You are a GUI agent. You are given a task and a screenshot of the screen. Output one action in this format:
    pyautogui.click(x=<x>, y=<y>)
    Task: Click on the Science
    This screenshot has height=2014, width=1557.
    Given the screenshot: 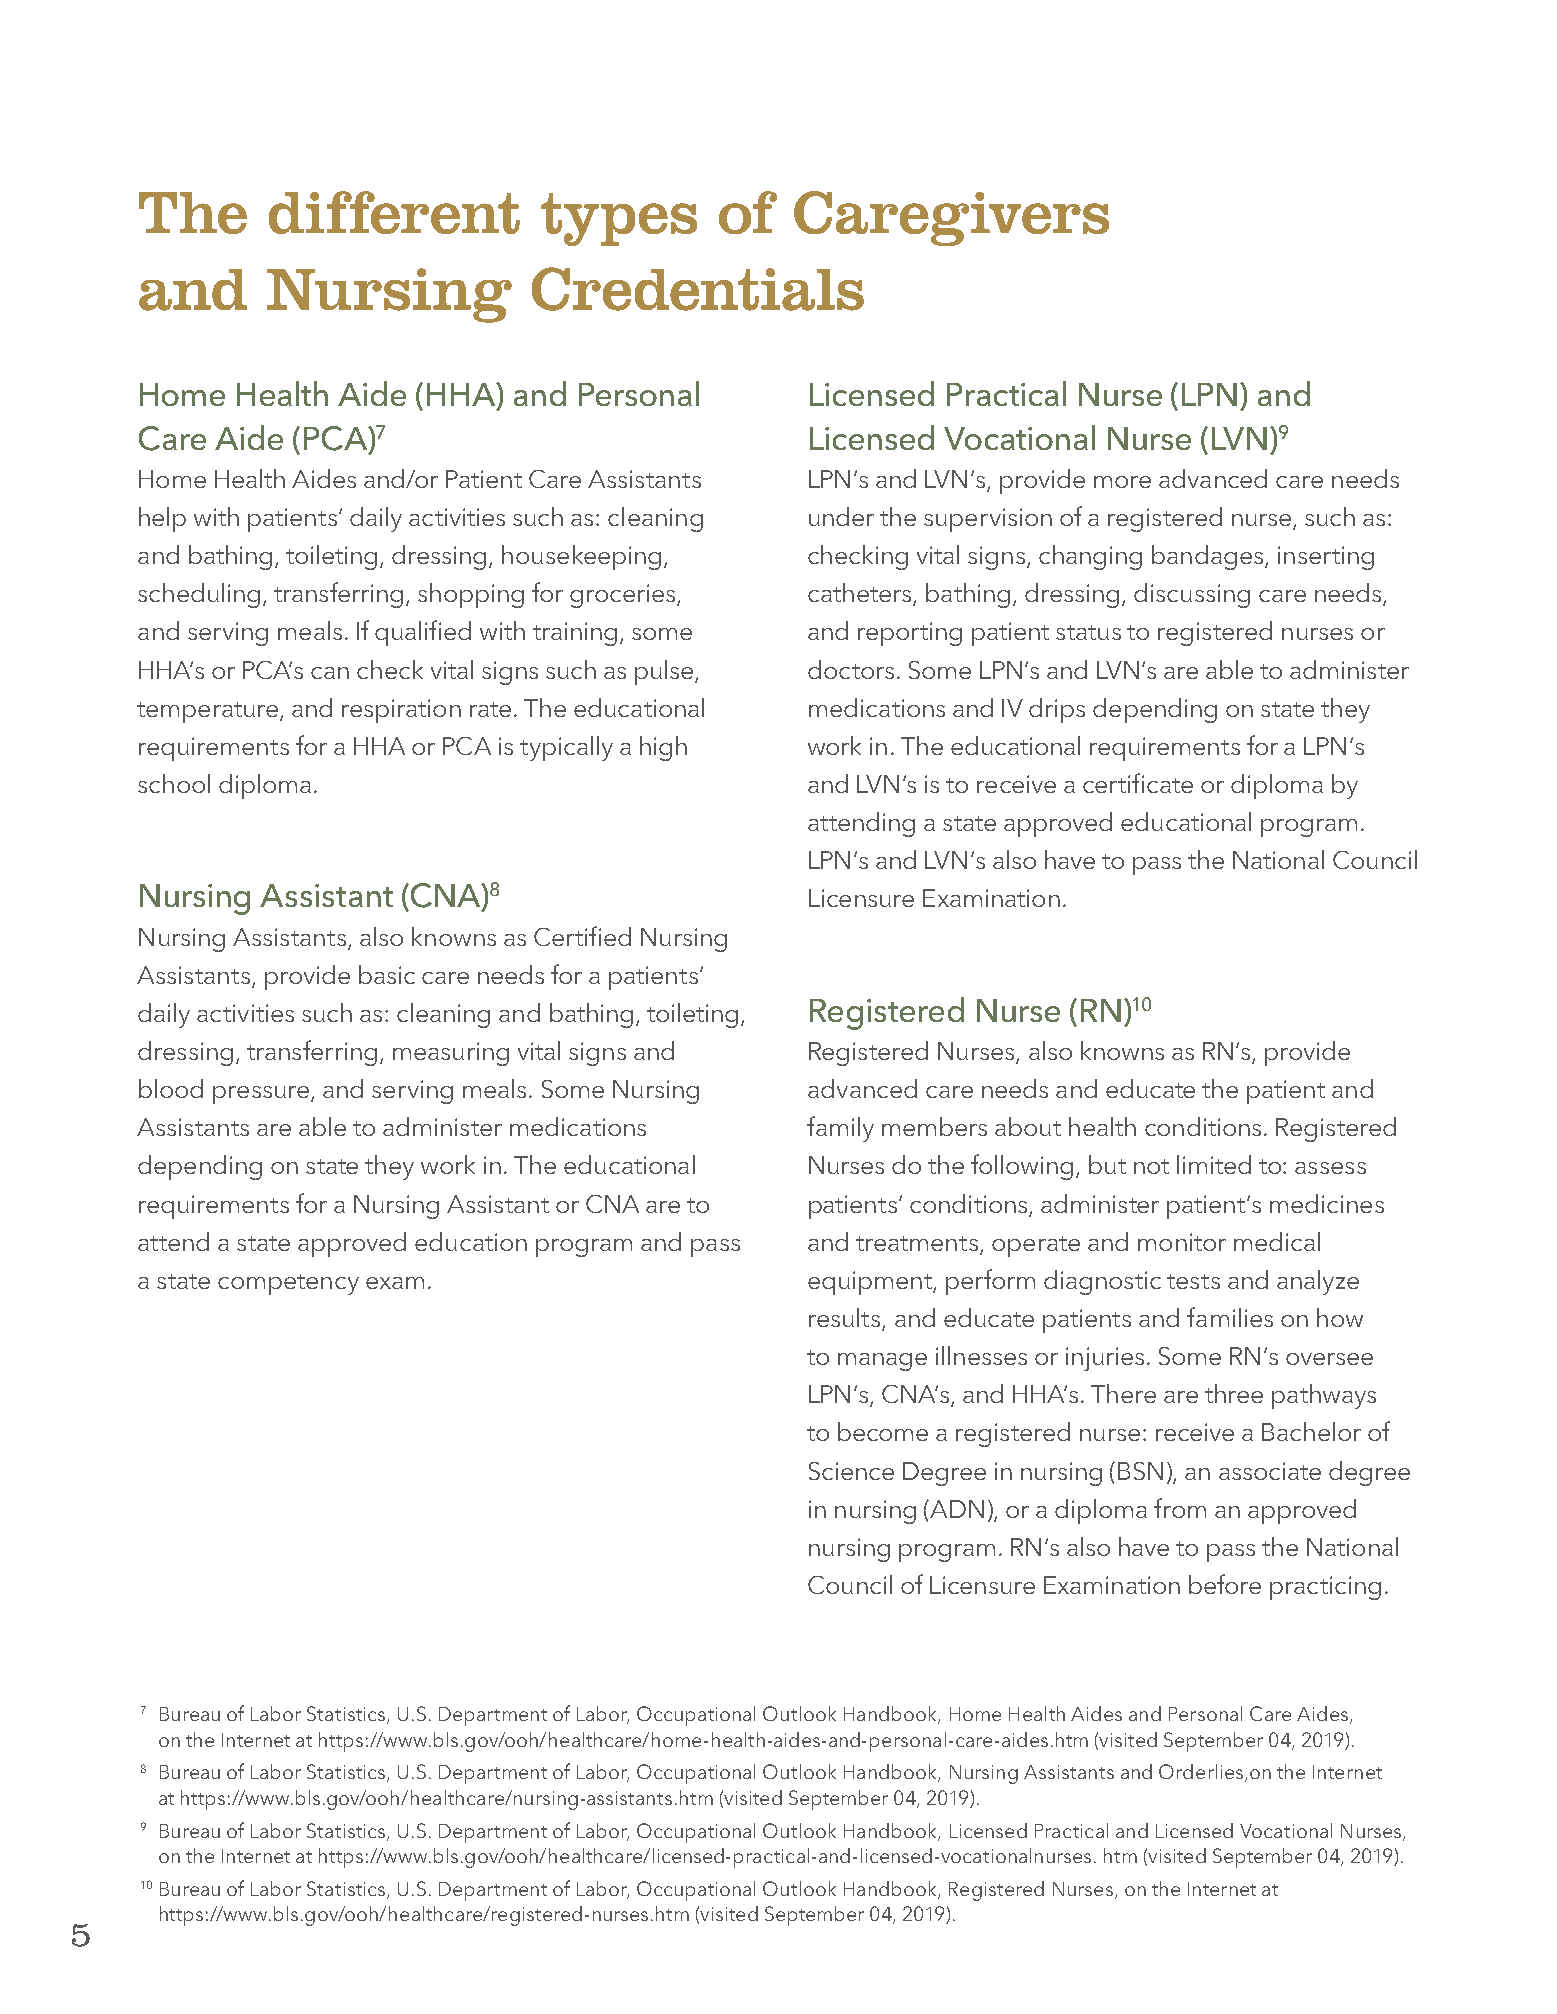 What is the action you would take?
    pyautogui.click(x=851, y=1471)
